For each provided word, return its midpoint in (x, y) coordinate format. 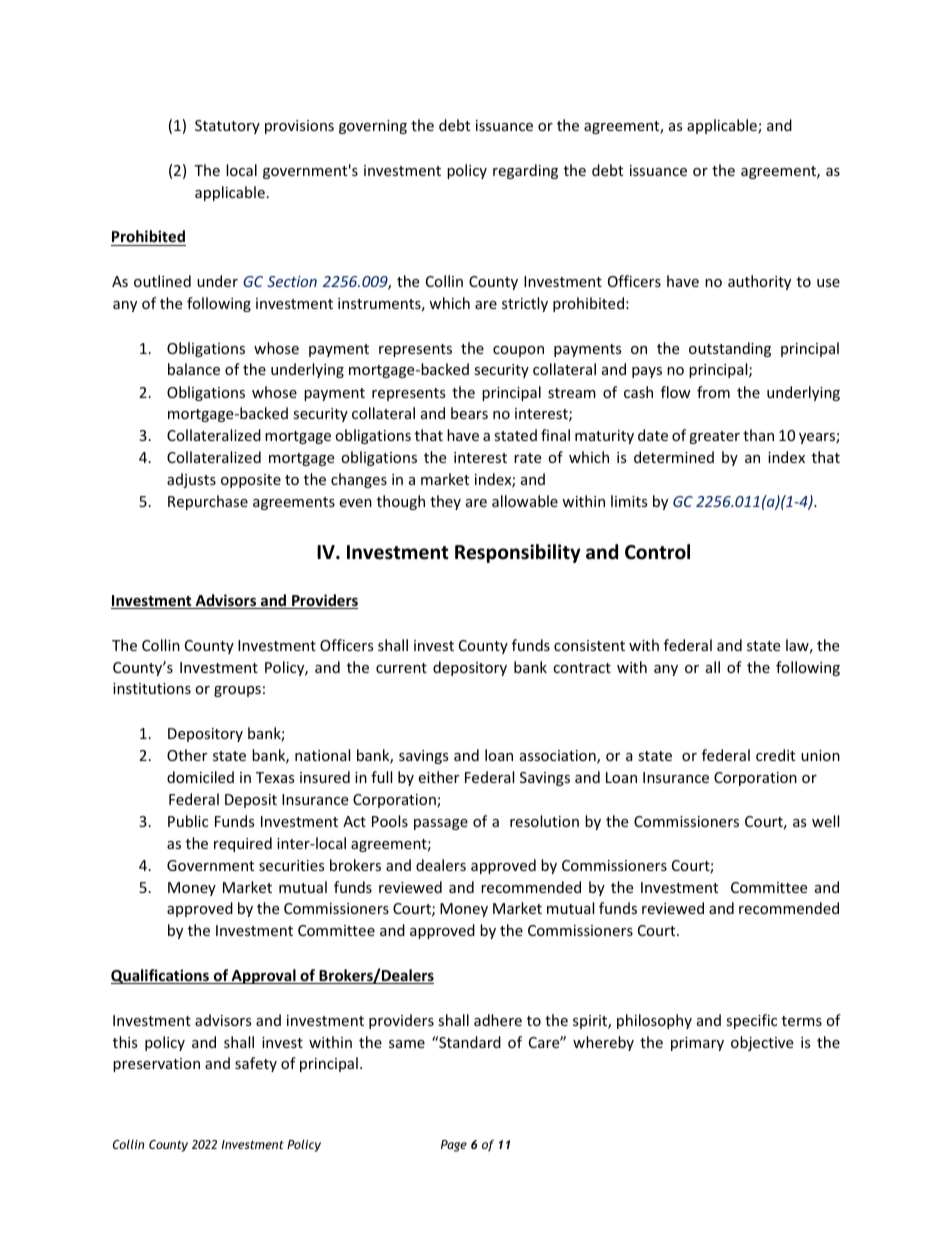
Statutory (227, 127)
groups (237, 691)
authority (759, 282)
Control (657, 552)
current (401, 668)
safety (256, 1064)
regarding (525, 171)
